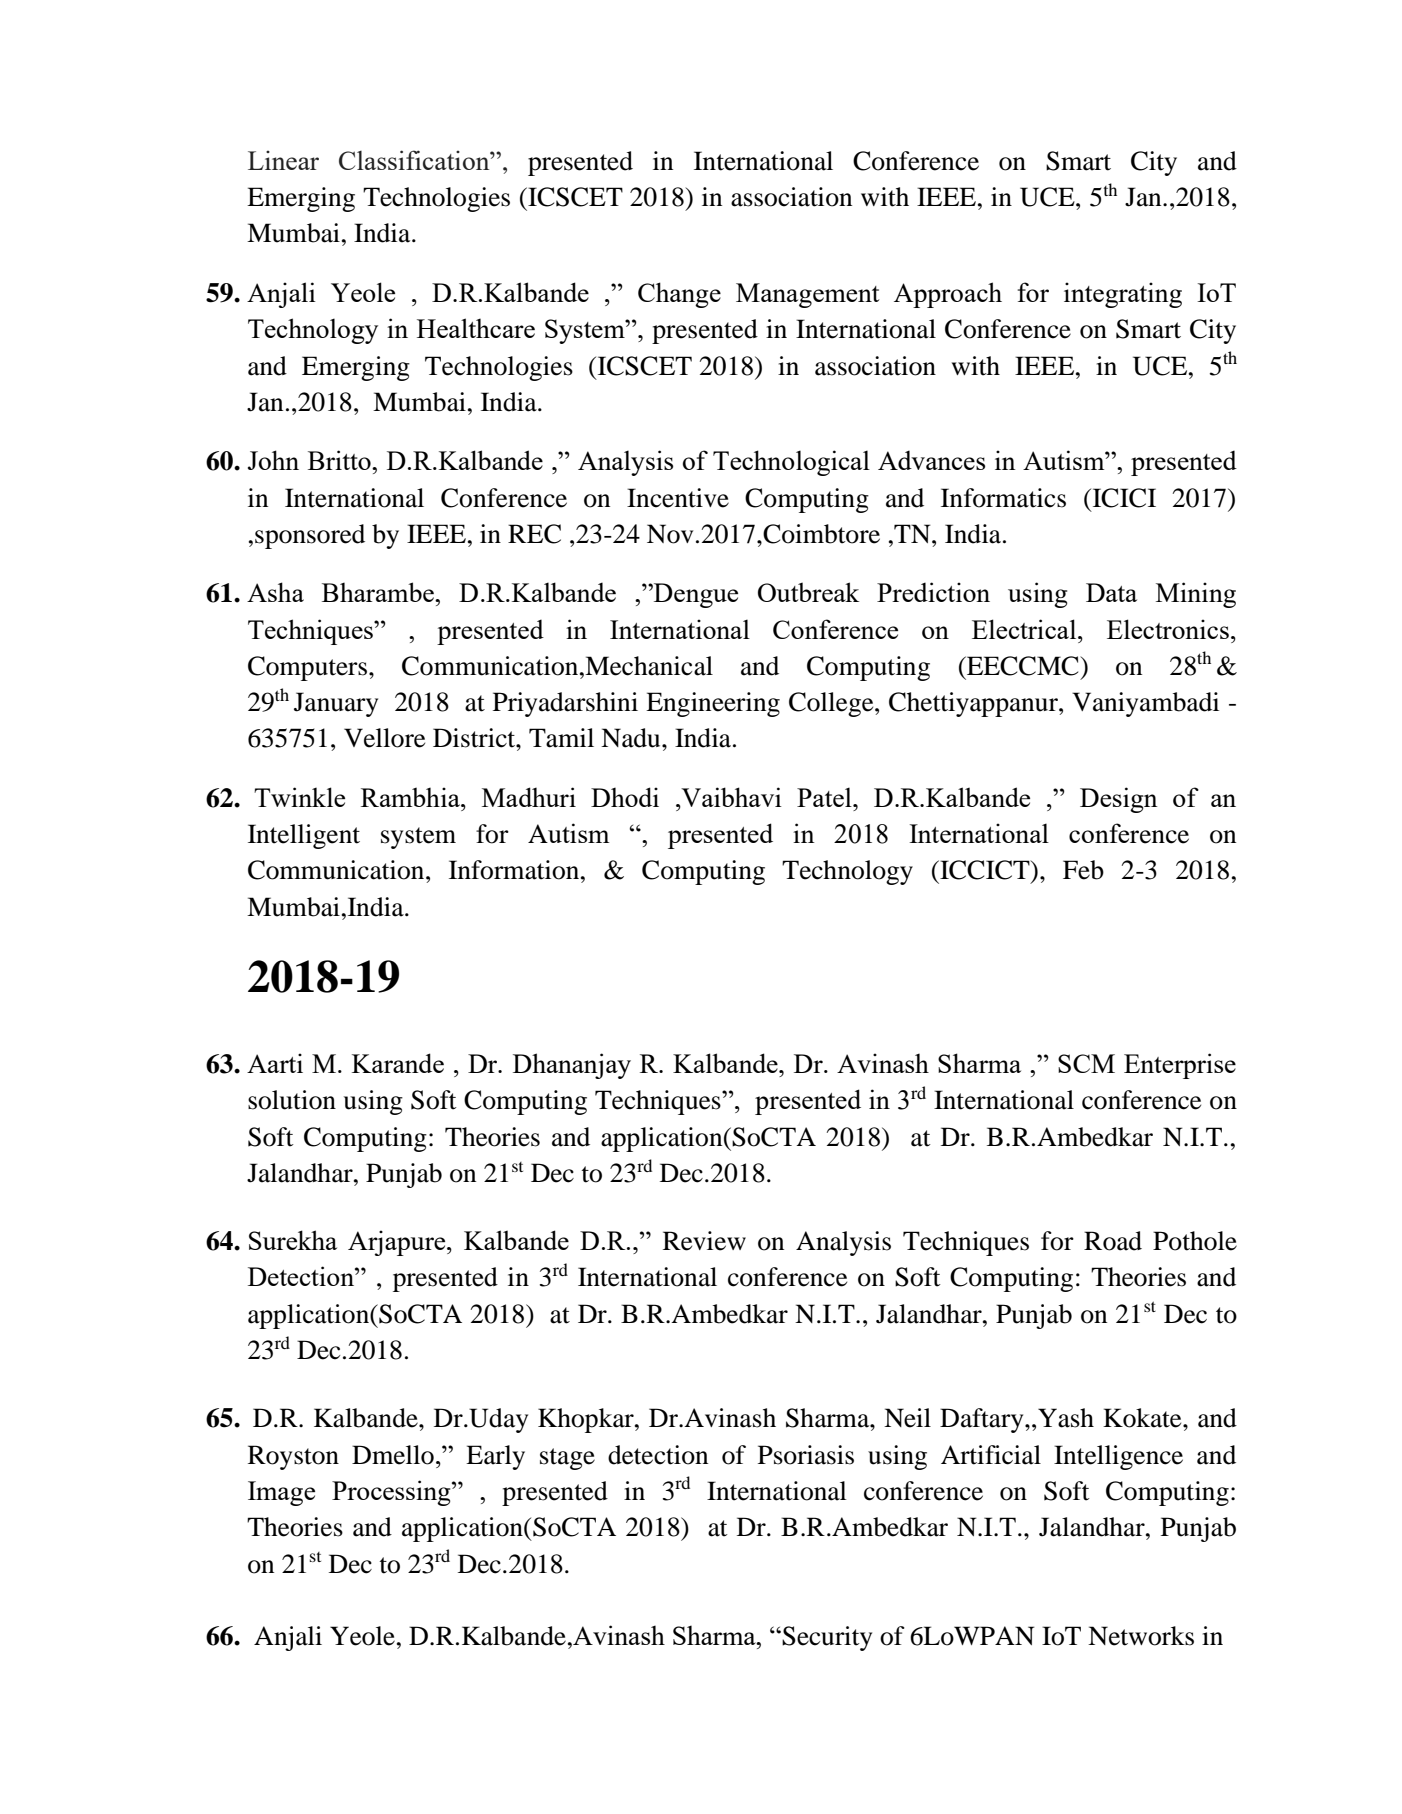 This image has height=1814, width=1402. What do you see at coordinates (678, 498) in the image?
I see `Incentive` at bounding box center [678, 498].
